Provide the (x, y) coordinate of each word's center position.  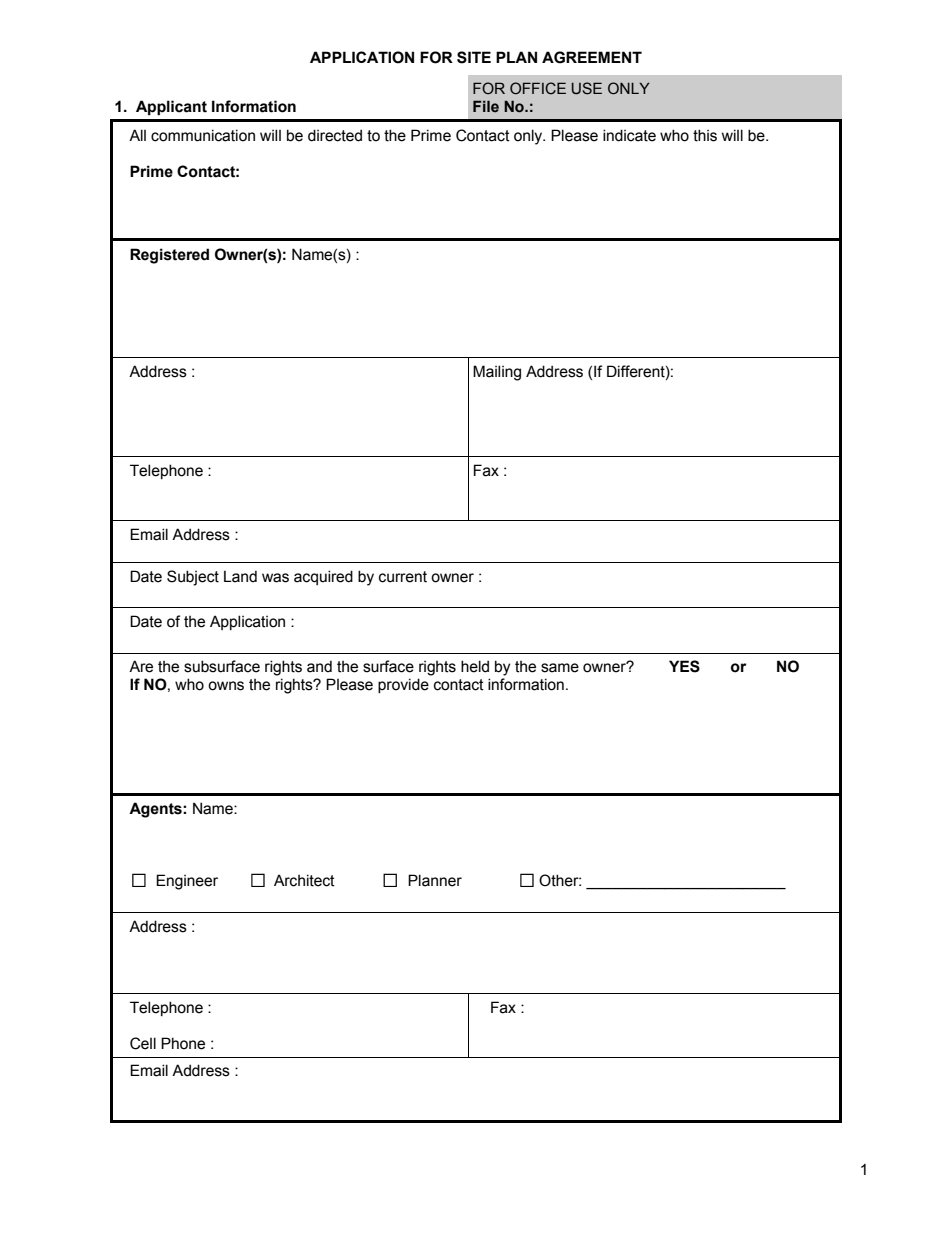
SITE (474, 57)
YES (684, 666)
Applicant (171, 108)
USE (587, 88)
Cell (143, 1043)
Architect (304, 880)
